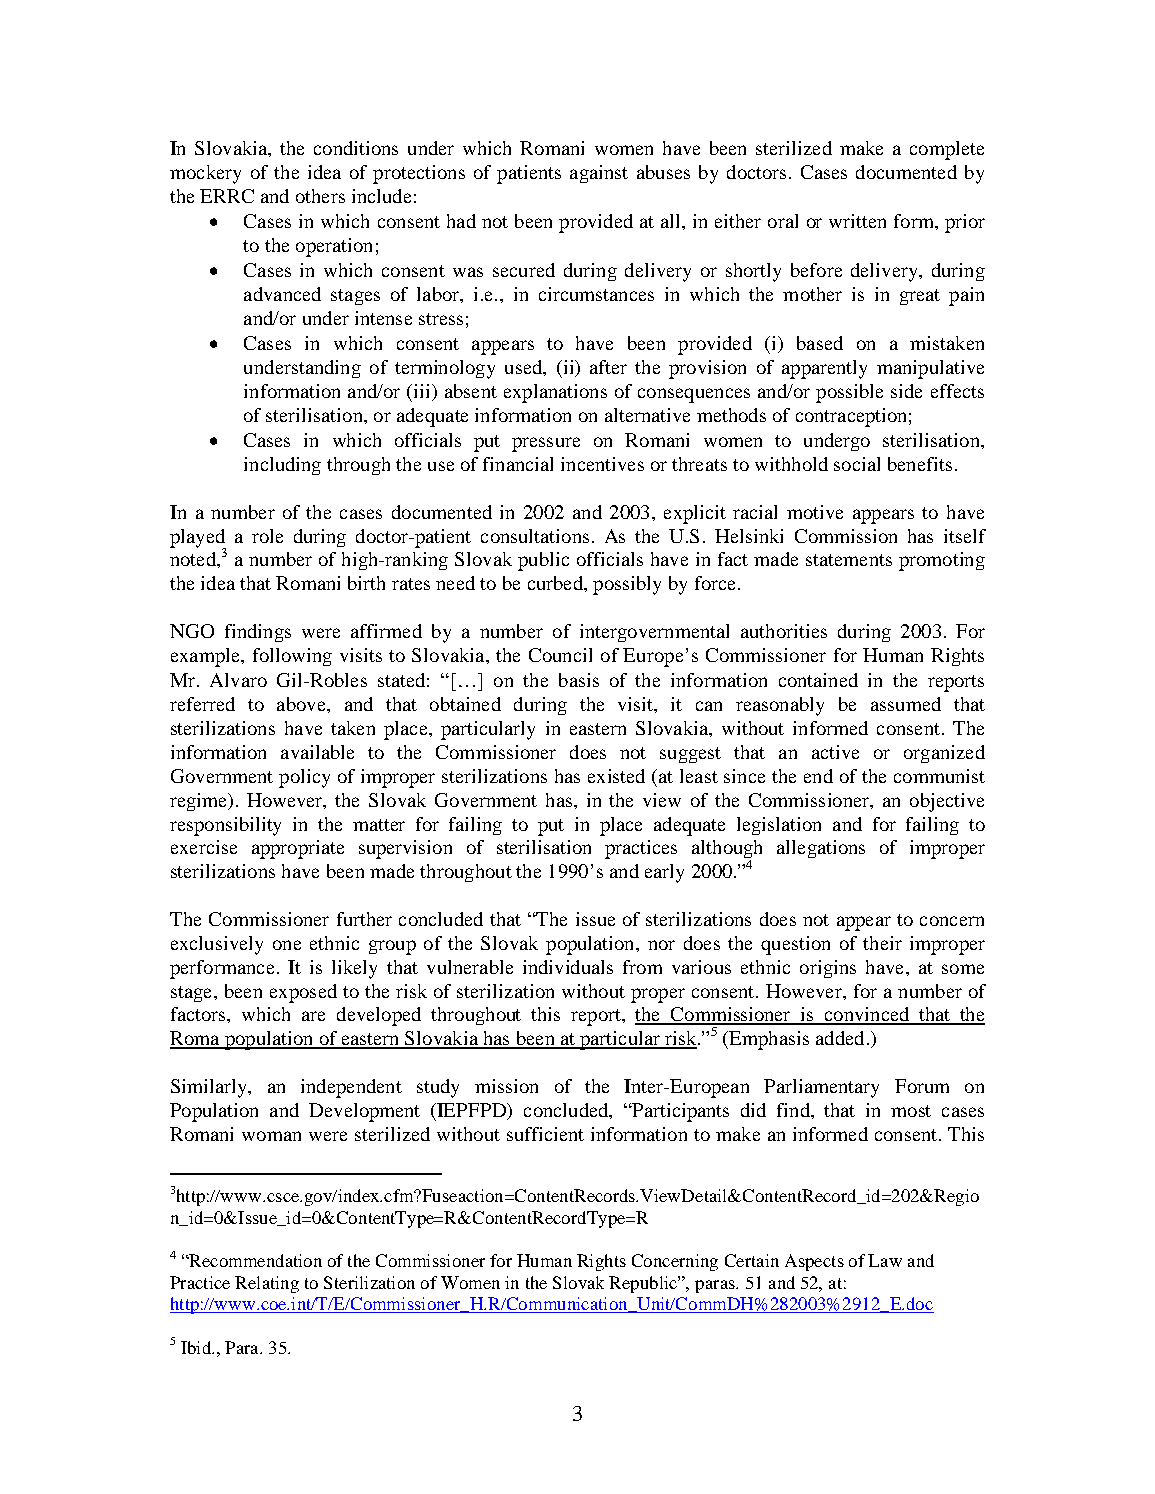  I want to click on incentives, so click(602, 464).
